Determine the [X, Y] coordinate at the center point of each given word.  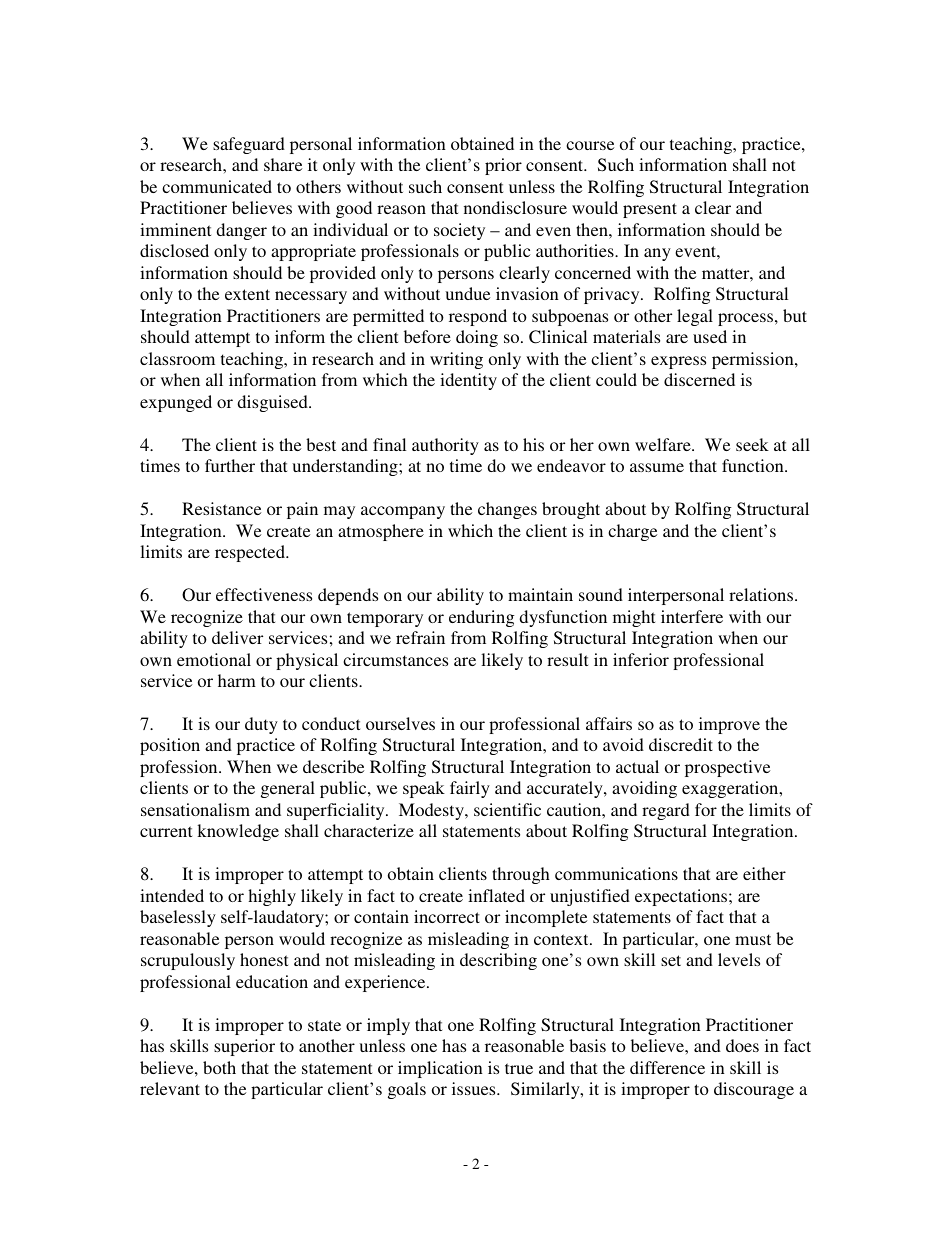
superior [244, 1047]
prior [503, 166]
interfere [692, 616]
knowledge [238, 832]
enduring [482, 618]
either [764, 873]
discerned [699, 379]
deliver [237, 637]
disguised [273, 403]
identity [468, 381]
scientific [507, 809]
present [650, 210]
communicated [217, 186]
